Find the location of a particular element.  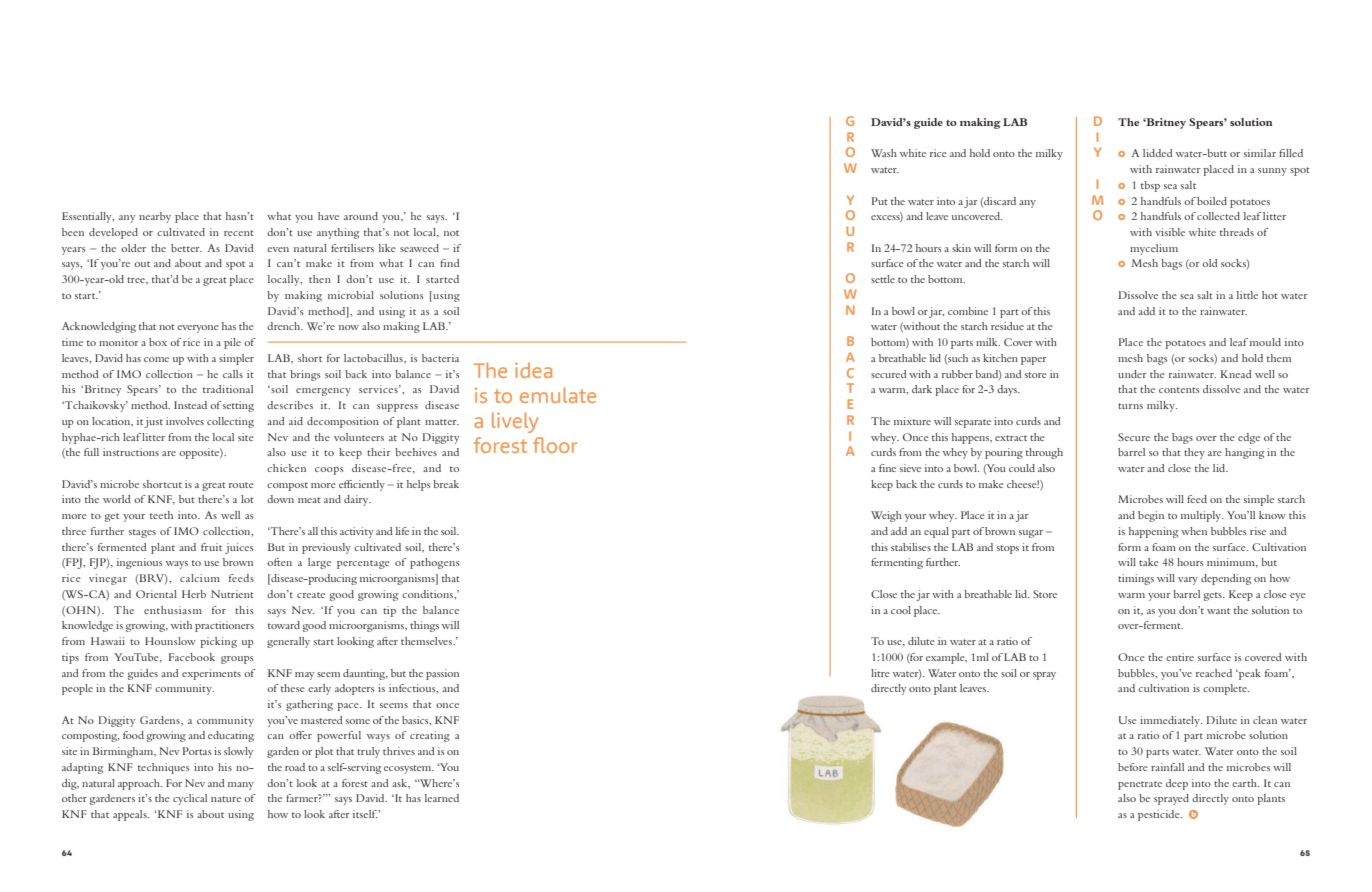

Wash is located at coordinates (884, 153).
